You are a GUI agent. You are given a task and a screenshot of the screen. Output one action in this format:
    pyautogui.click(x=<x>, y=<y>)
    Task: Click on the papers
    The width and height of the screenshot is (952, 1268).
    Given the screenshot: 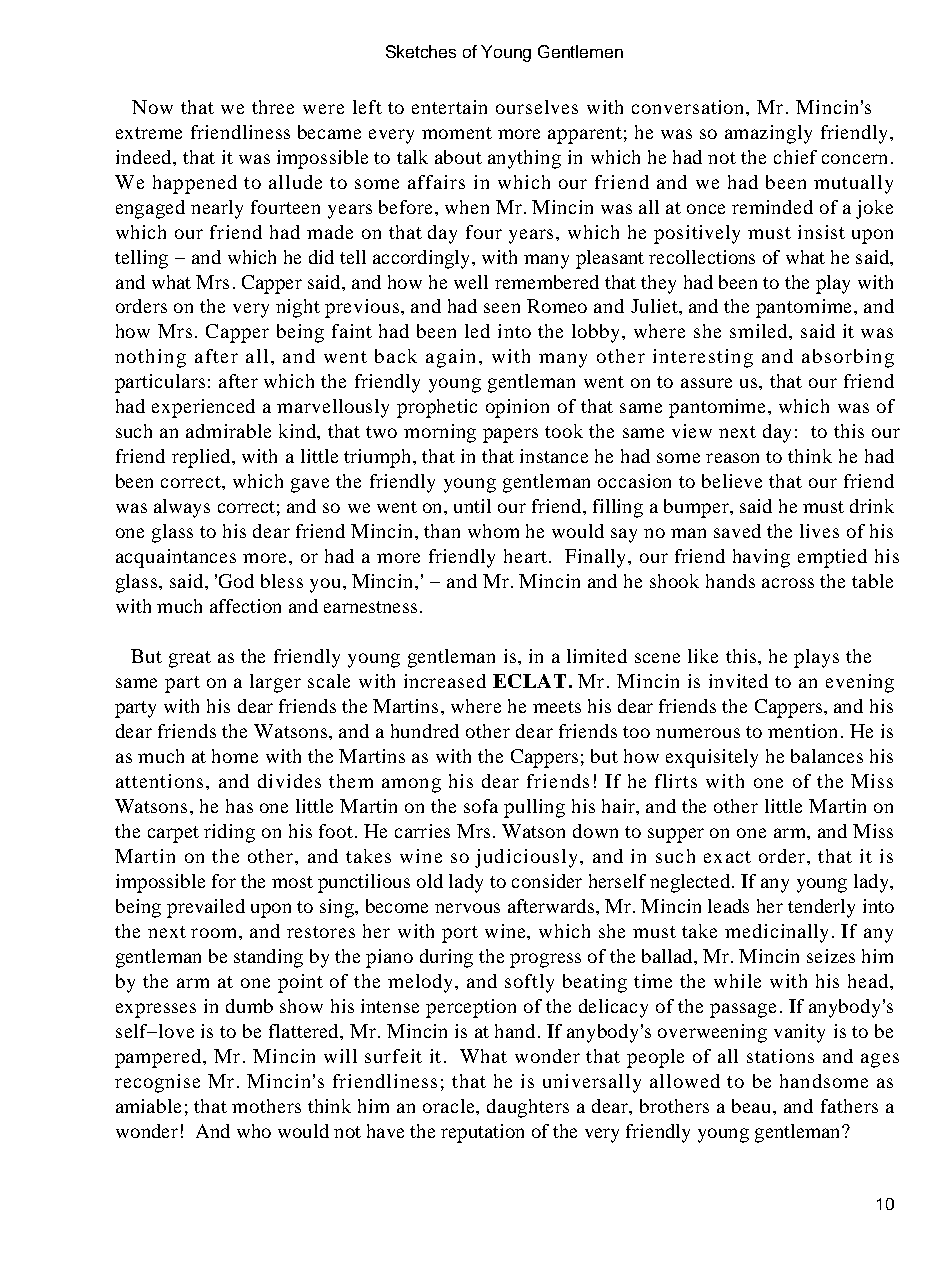 What is the action you would take?
    pyautogui.click(x=510, y=435)
